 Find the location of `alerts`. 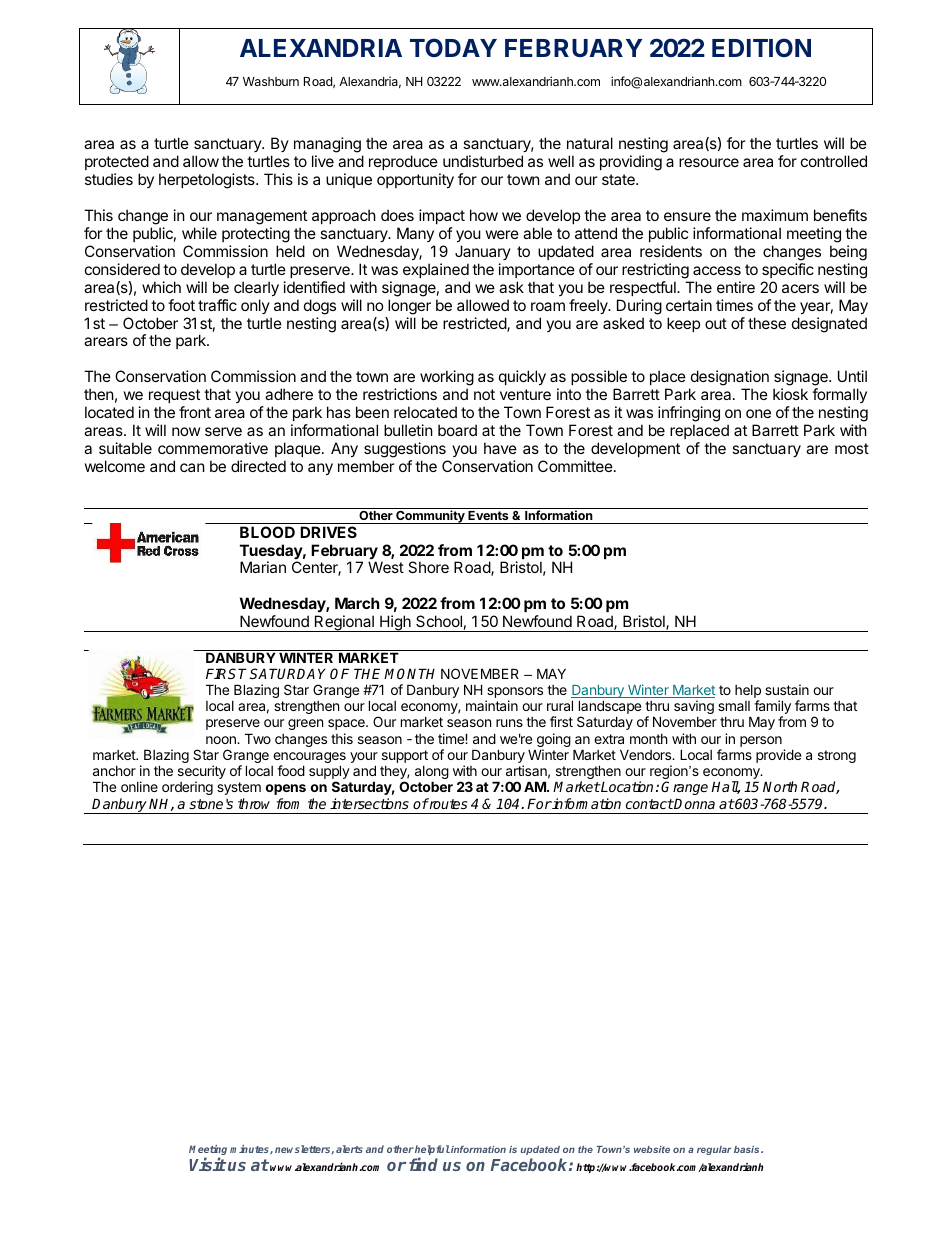

alerts is located at coordinates (349, 1149).
